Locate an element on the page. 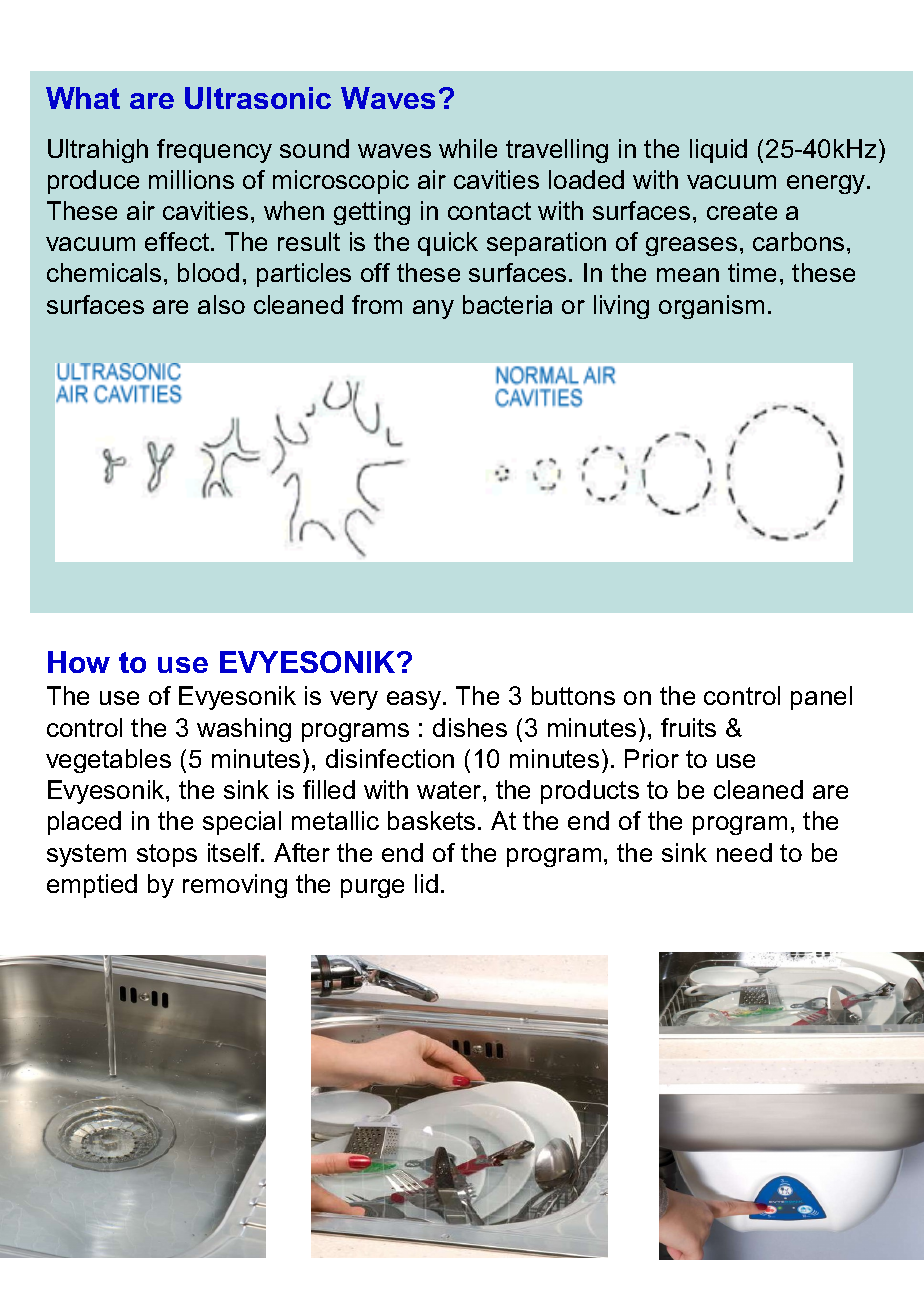 Image resolution: width=924 pixels, height=1294 pixels. liquid is located at coordinates (718, 151).
